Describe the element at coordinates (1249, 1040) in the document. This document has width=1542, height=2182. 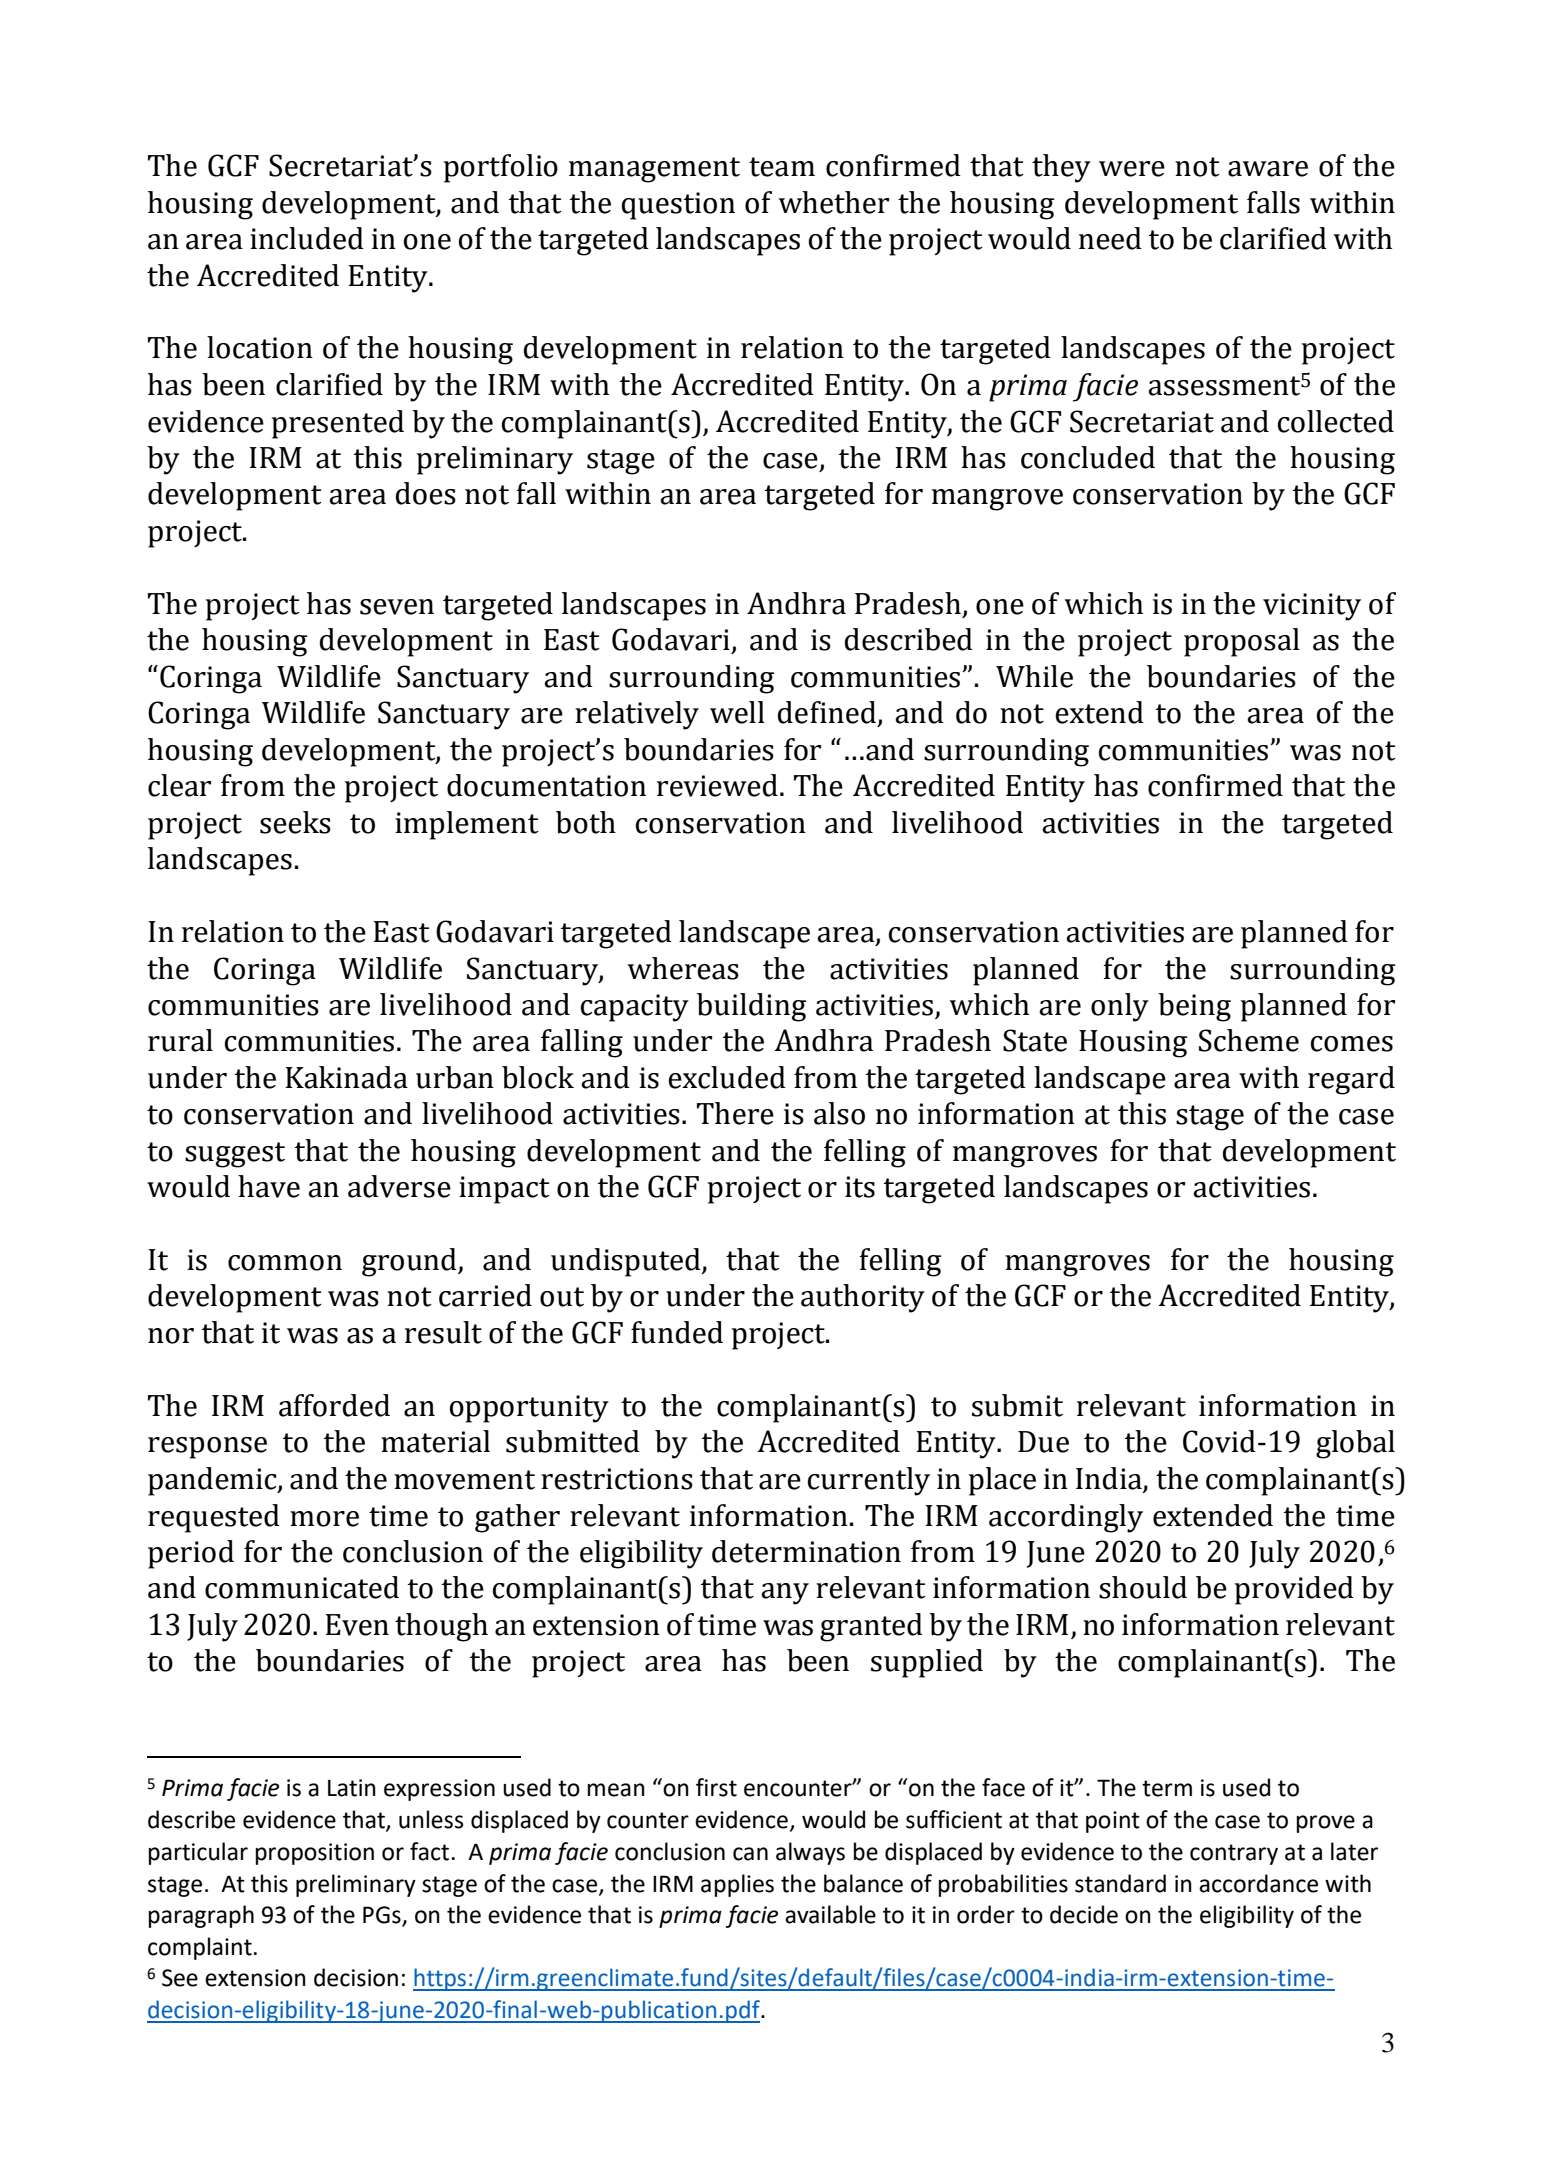
I see `Scheme` at that location.
